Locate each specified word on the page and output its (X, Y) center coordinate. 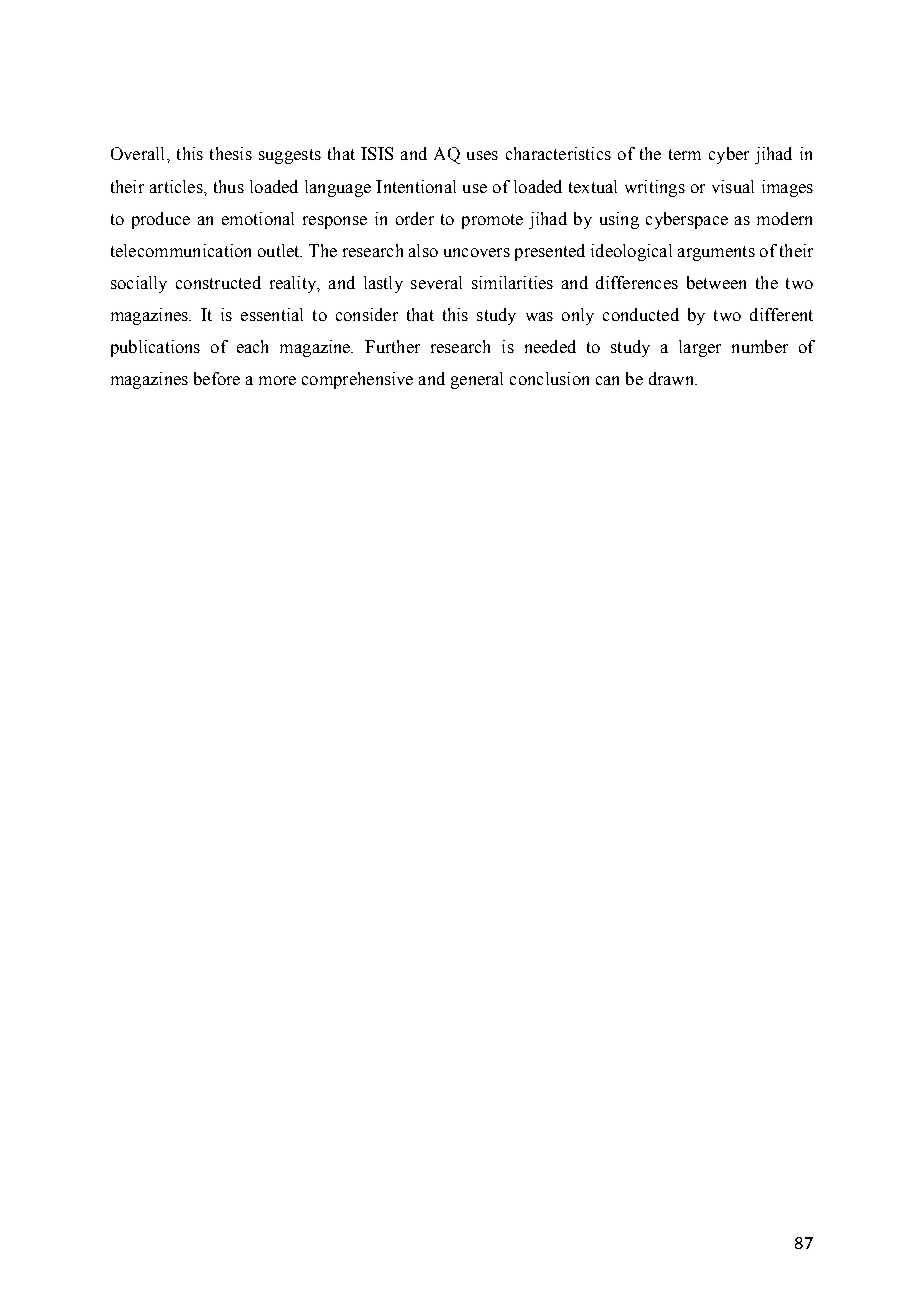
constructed (218, 282)
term (685, 154)
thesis (231, 153)
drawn (673, 378)
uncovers (477, 252)
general (477, 380)
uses (482, 155)
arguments (716, 253)
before (217, 378)
